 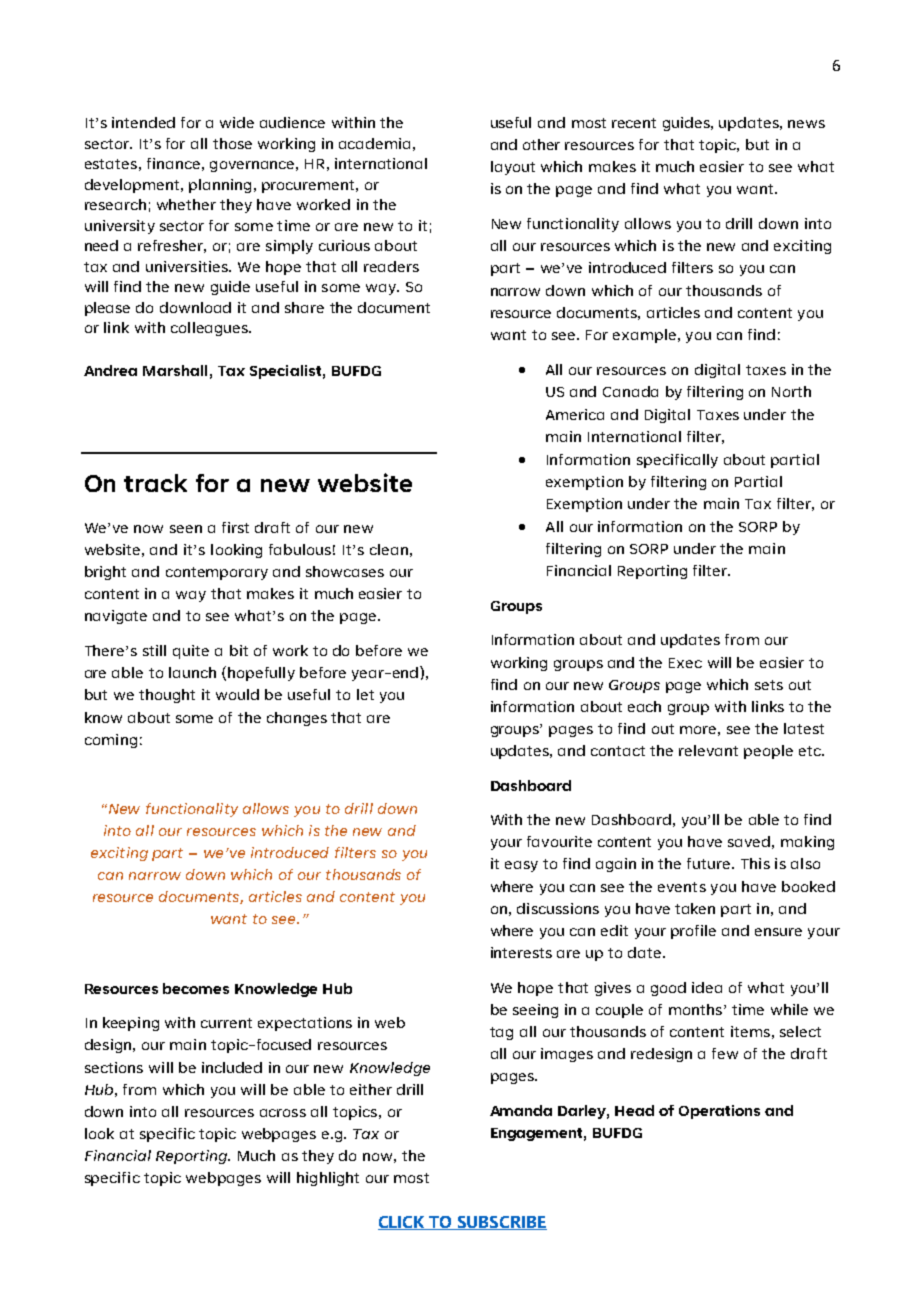 I want to click on across, so click(x=283, y=1113).
